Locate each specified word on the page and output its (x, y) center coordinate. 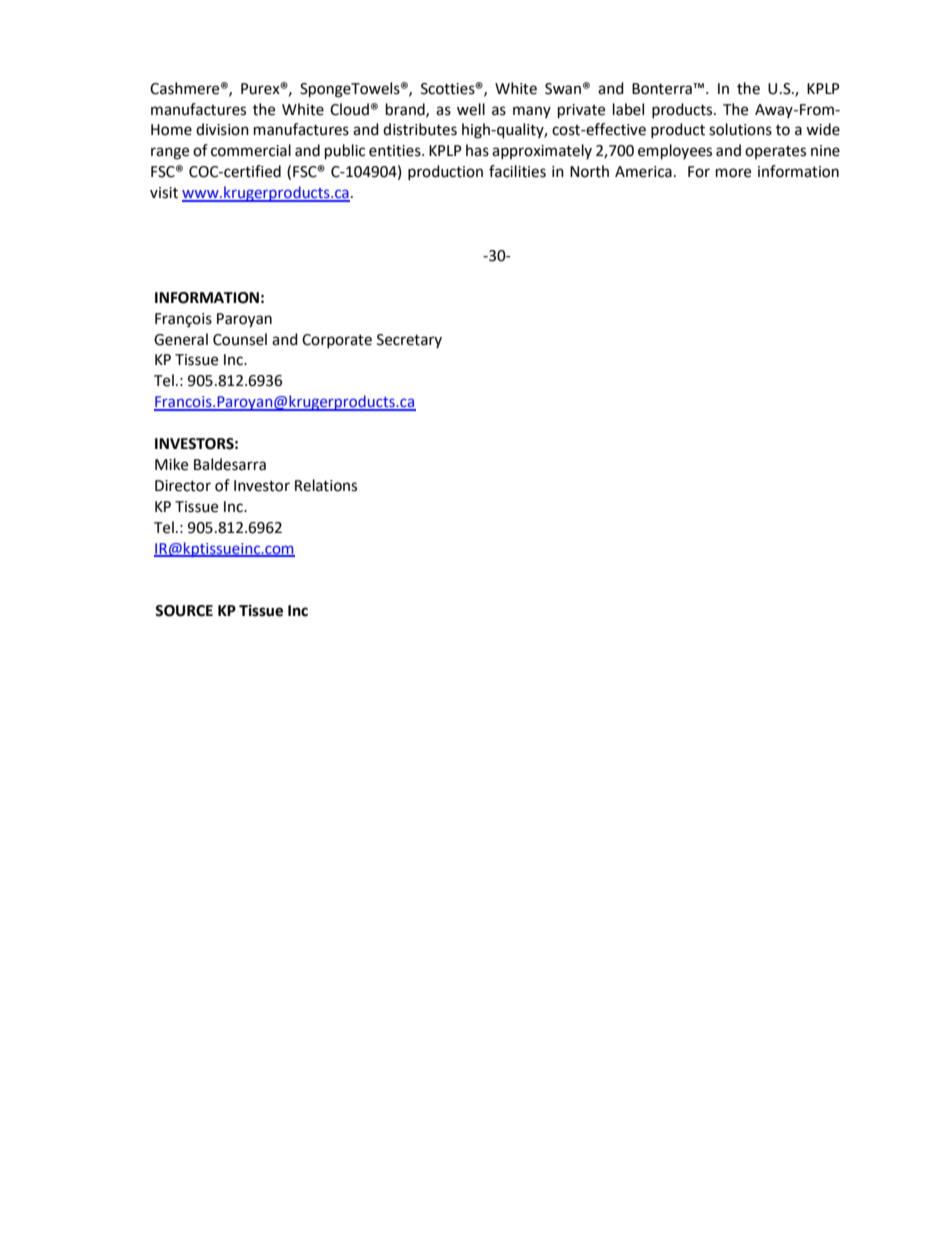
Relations (326, 485)
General (181, 339)
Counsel (240, 339)
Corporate (337, 341)
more (733, 173)
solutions (740, 129)
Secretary (409, 341)
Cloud (349, 109)
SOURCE (184, 611)
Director (183, 486)
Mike (171, 464)
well (471, 109)
